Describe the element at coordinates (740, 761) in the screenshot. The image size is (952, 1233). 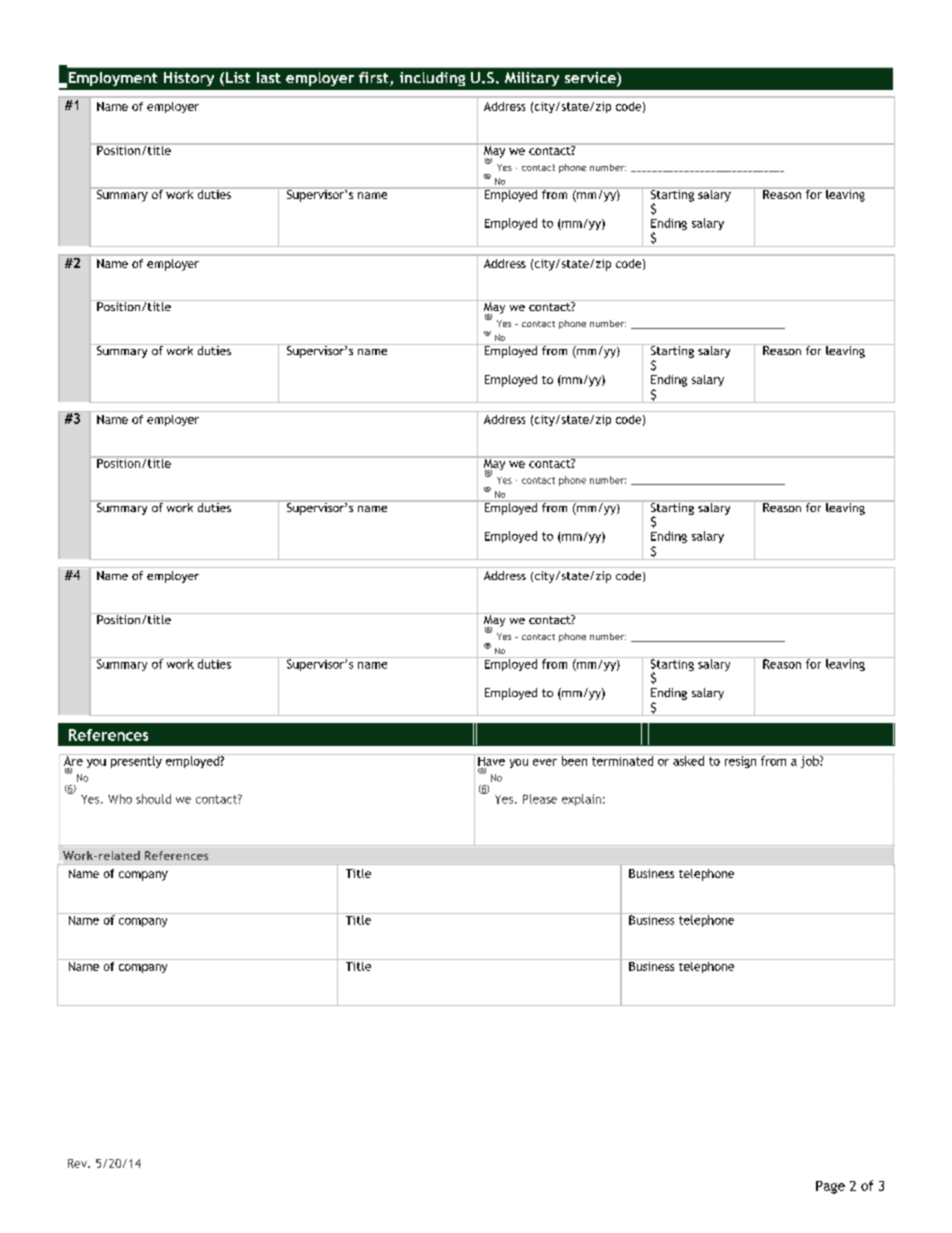
I see `resign` at that location.
